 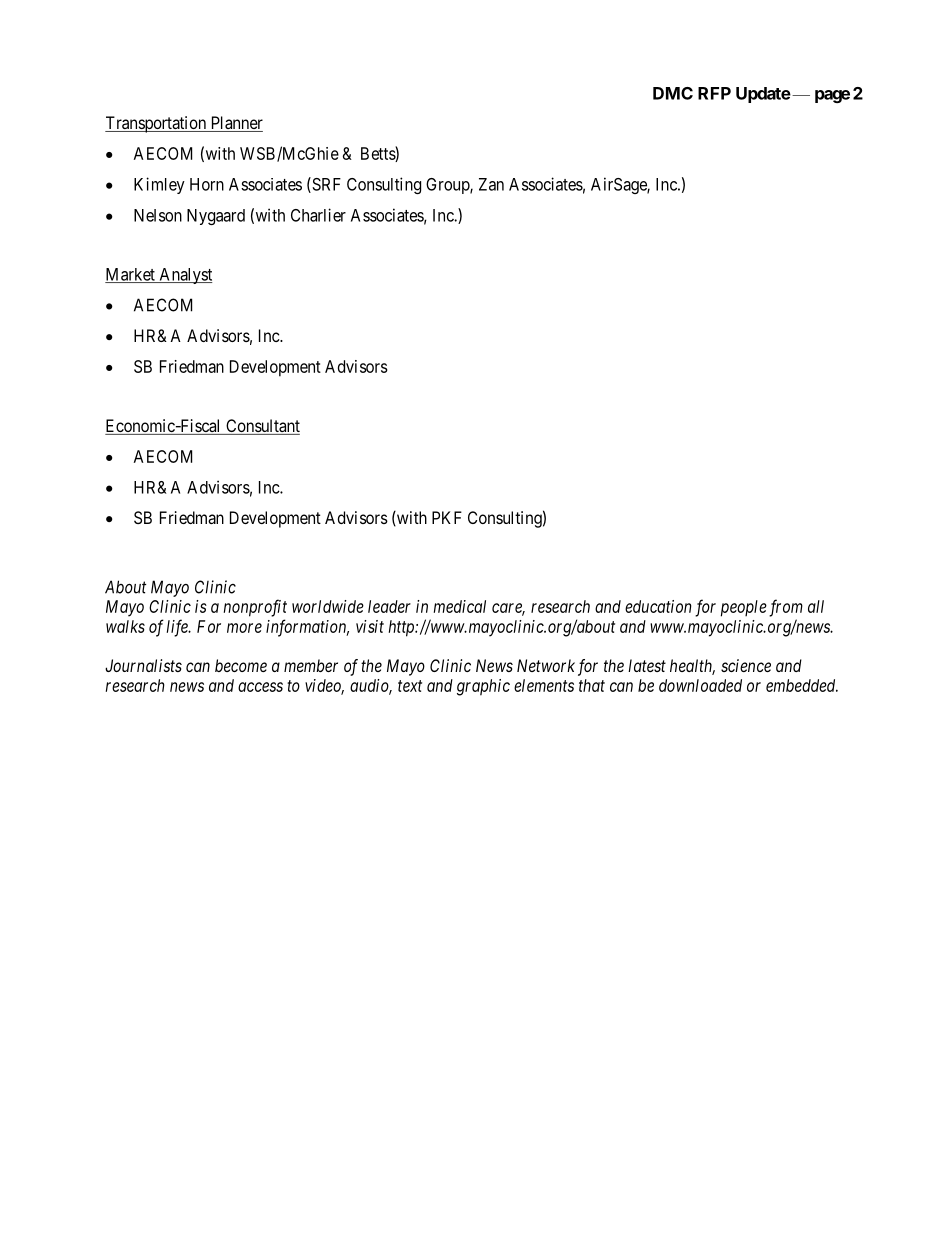 What do you see at coordinates (235, 124) in the document?
I see `Planner` at bounding box center [235, 124].
